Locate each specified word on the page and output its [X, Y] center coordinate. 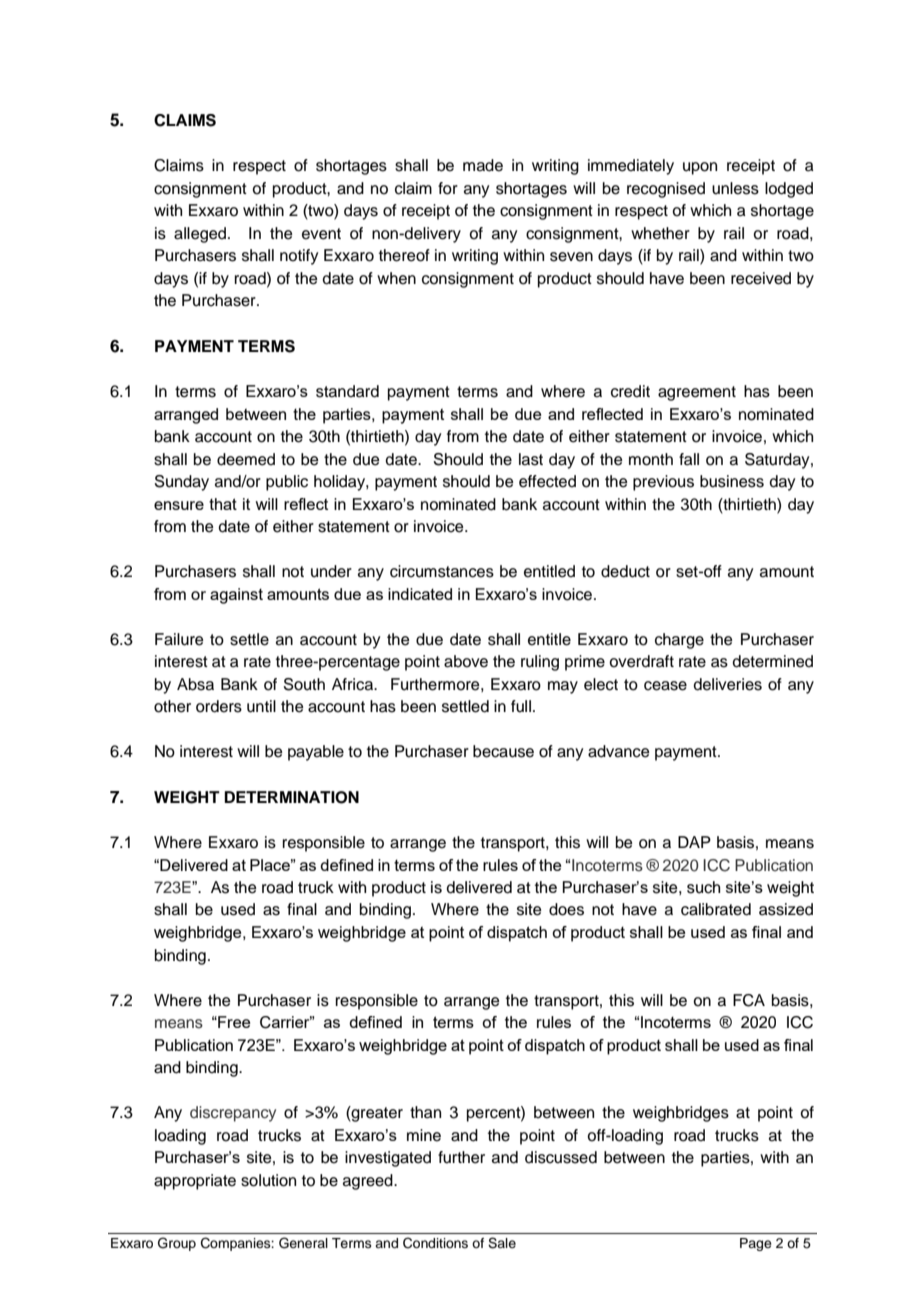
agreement [697, 393]
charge [679, 641]
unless [735, 188]
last [531, 459]
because [503, 751]
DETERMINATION [291, 797]
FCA [749, 1000]
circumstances [442, 571]
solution [268, 1180]
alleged [201, 235]
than [425, 1112]
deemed [246, 459]
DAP [694, 842]
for [448, 188]
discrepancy [233, 1114]
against [236, 596]
